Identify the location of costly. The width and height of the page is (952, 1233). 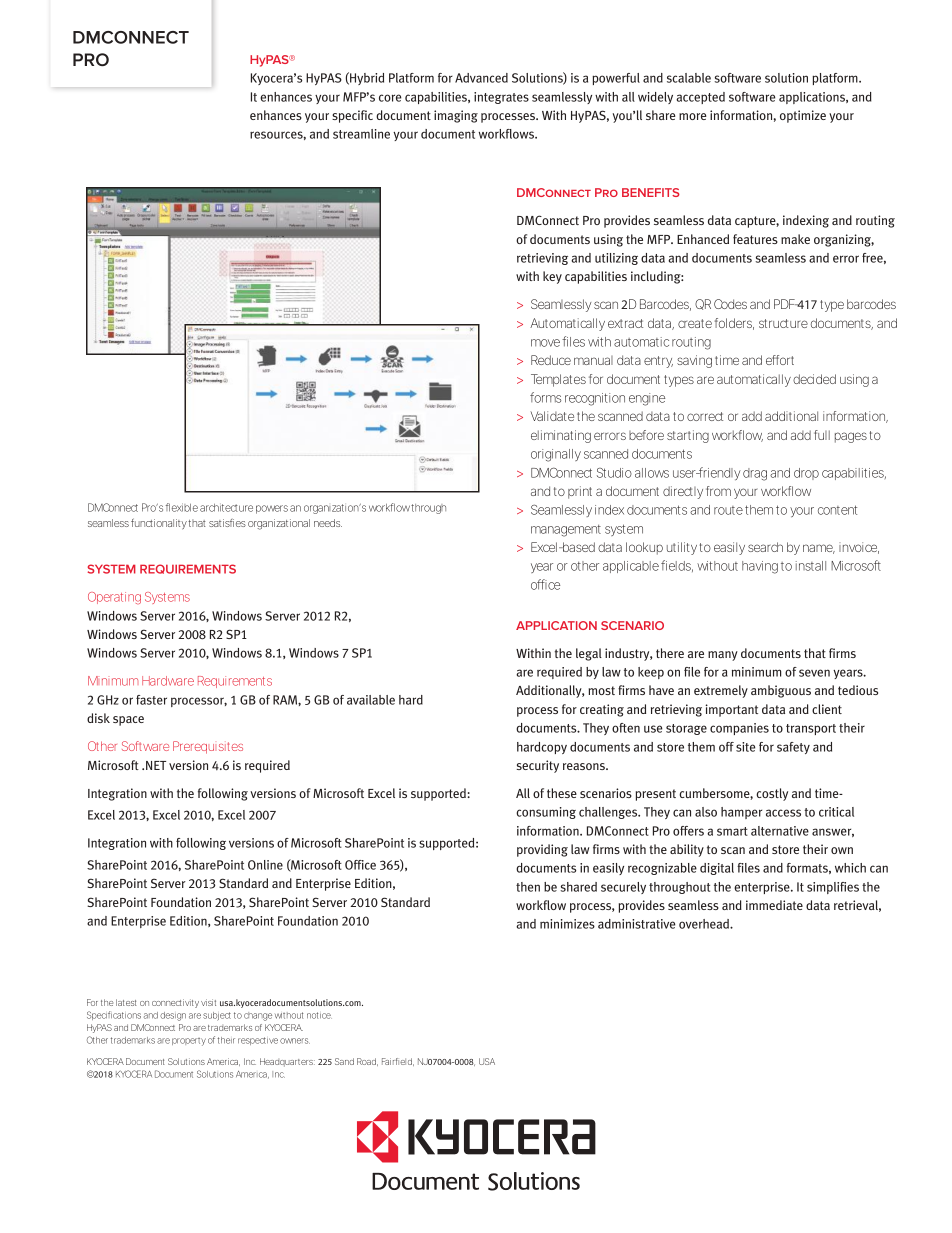
(772, 794).
